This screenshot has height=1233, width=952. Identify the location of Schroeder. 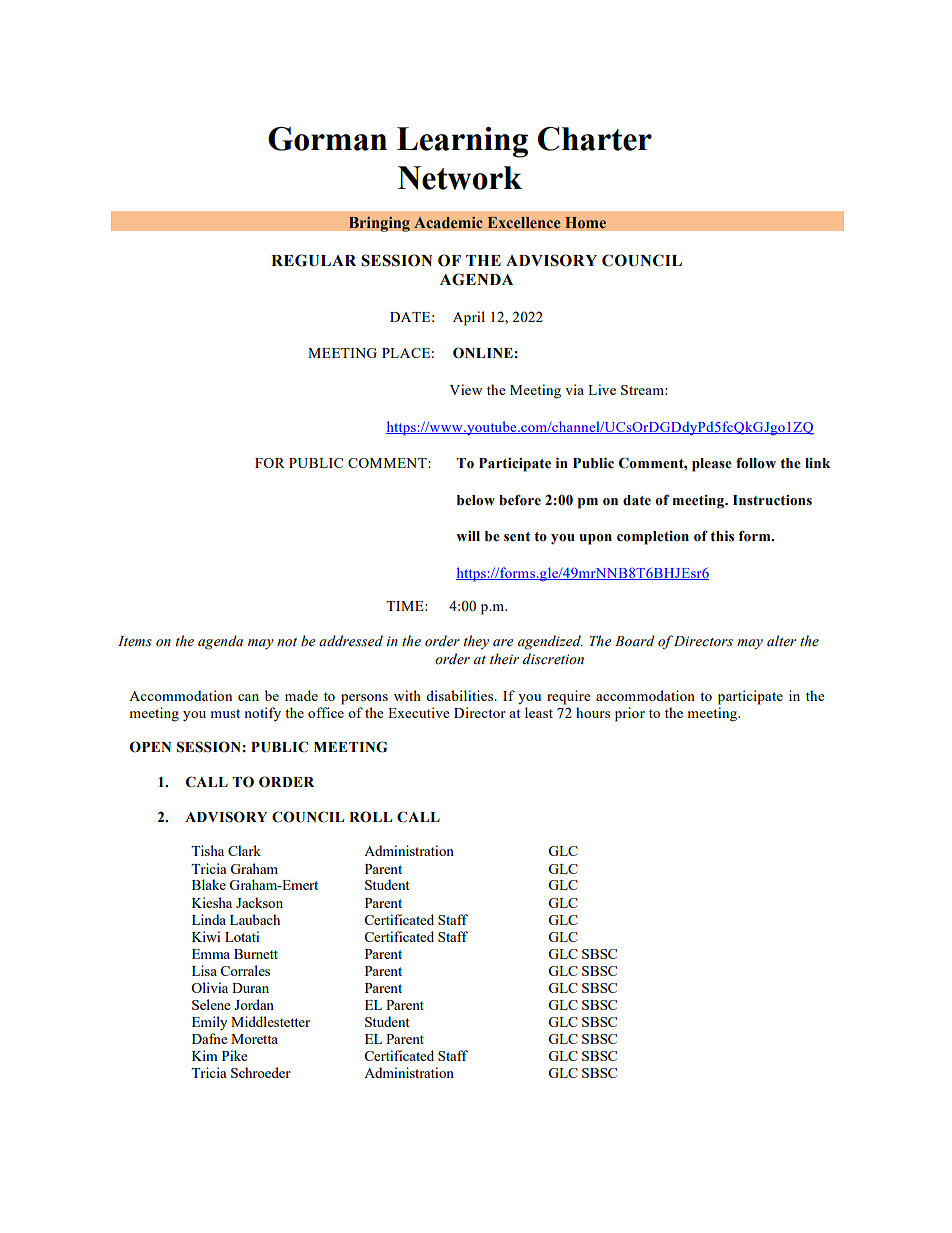
(261, 1072).
